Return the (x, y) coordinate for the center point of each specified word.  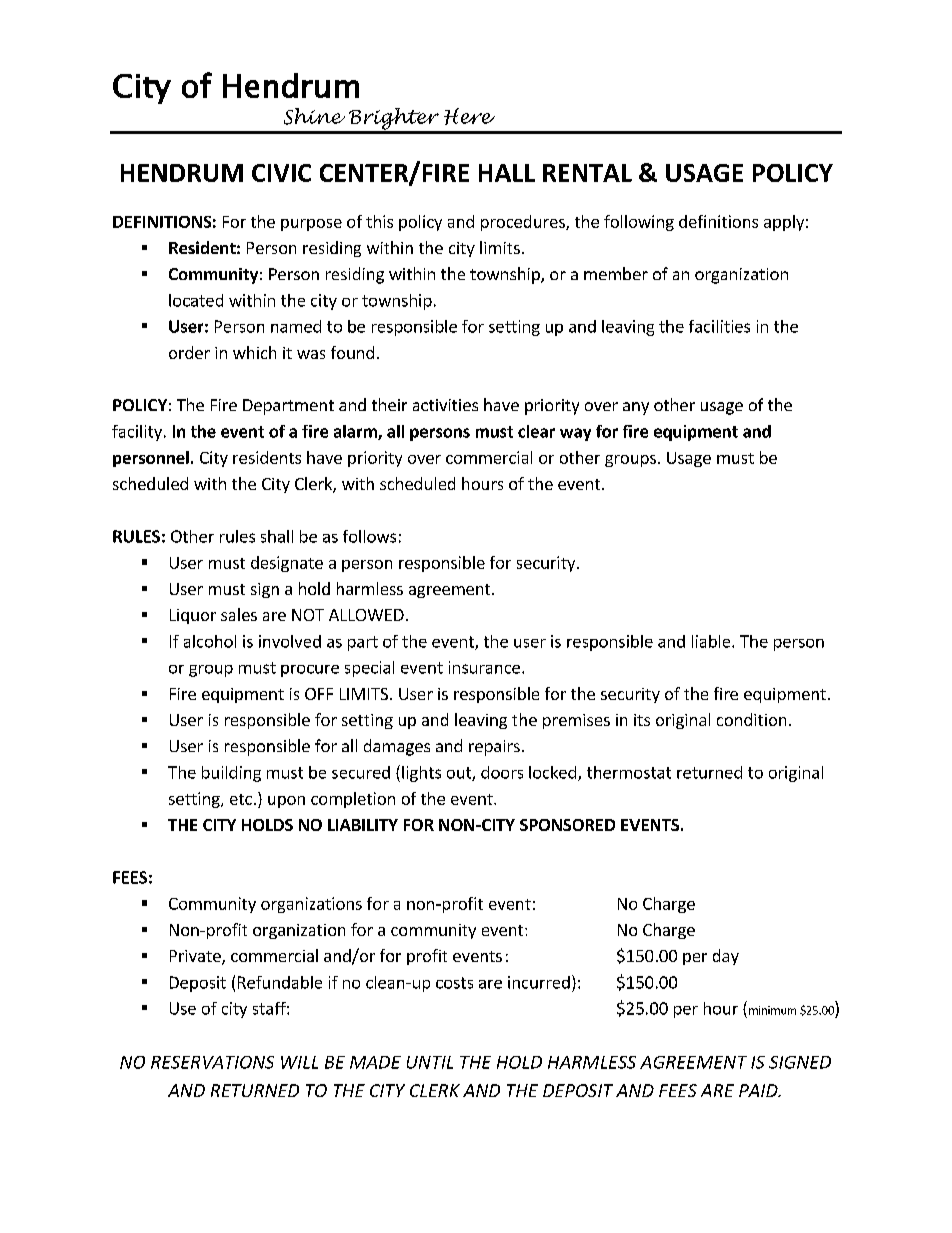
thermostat (629, 772)
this (379, 221)
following (639, 223)
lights (421, 774)
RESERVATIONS (212, 1062)
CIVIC (281, 173)
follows (369, 536)
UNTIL (430, 1062)
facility (137, 433)
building (231, 774)
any (636, 408)
